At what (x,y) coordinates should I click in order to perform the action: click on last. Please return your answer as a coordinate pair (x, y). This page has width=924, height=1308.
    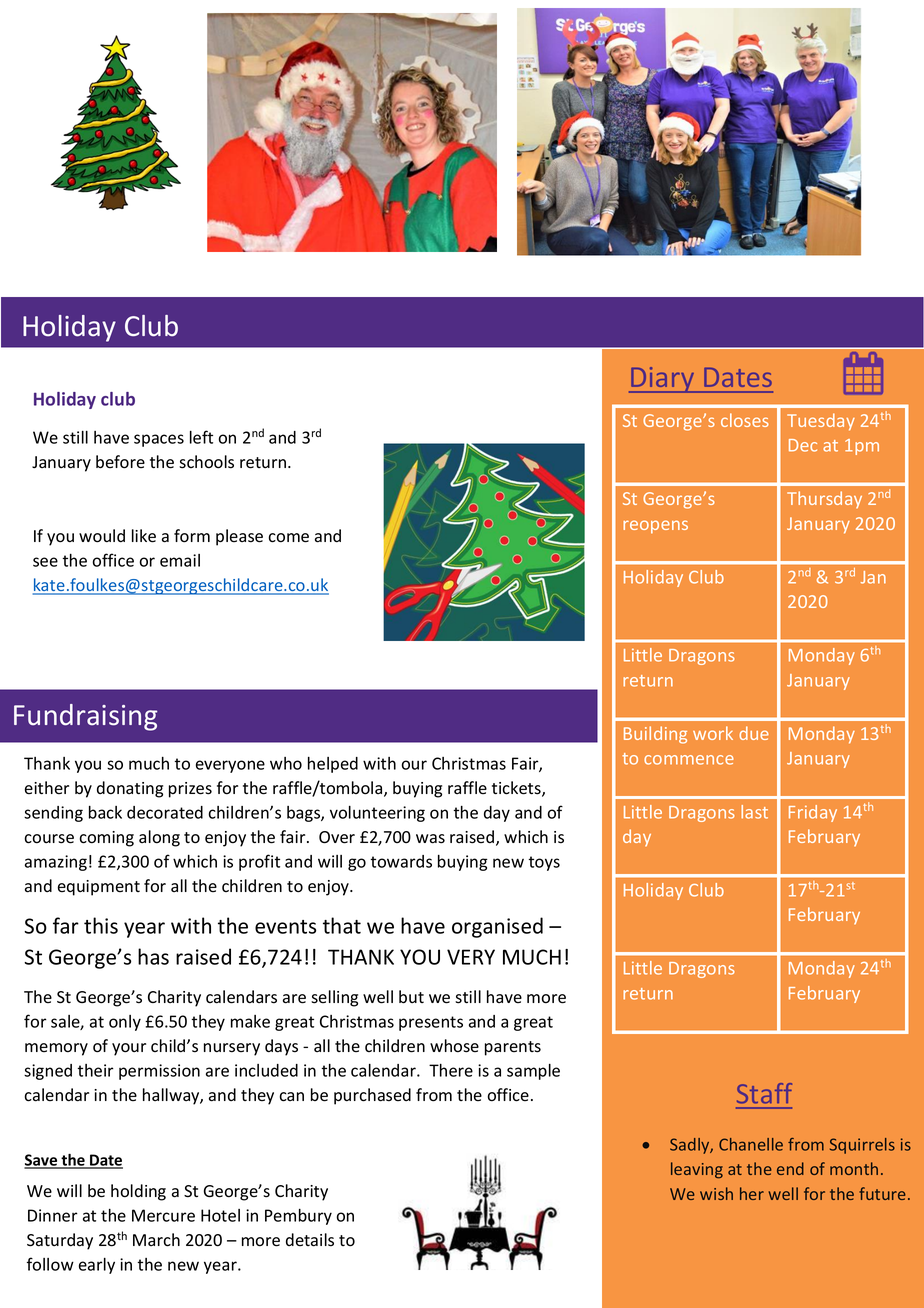
    Looking at the image, I should click on (754, 812).
